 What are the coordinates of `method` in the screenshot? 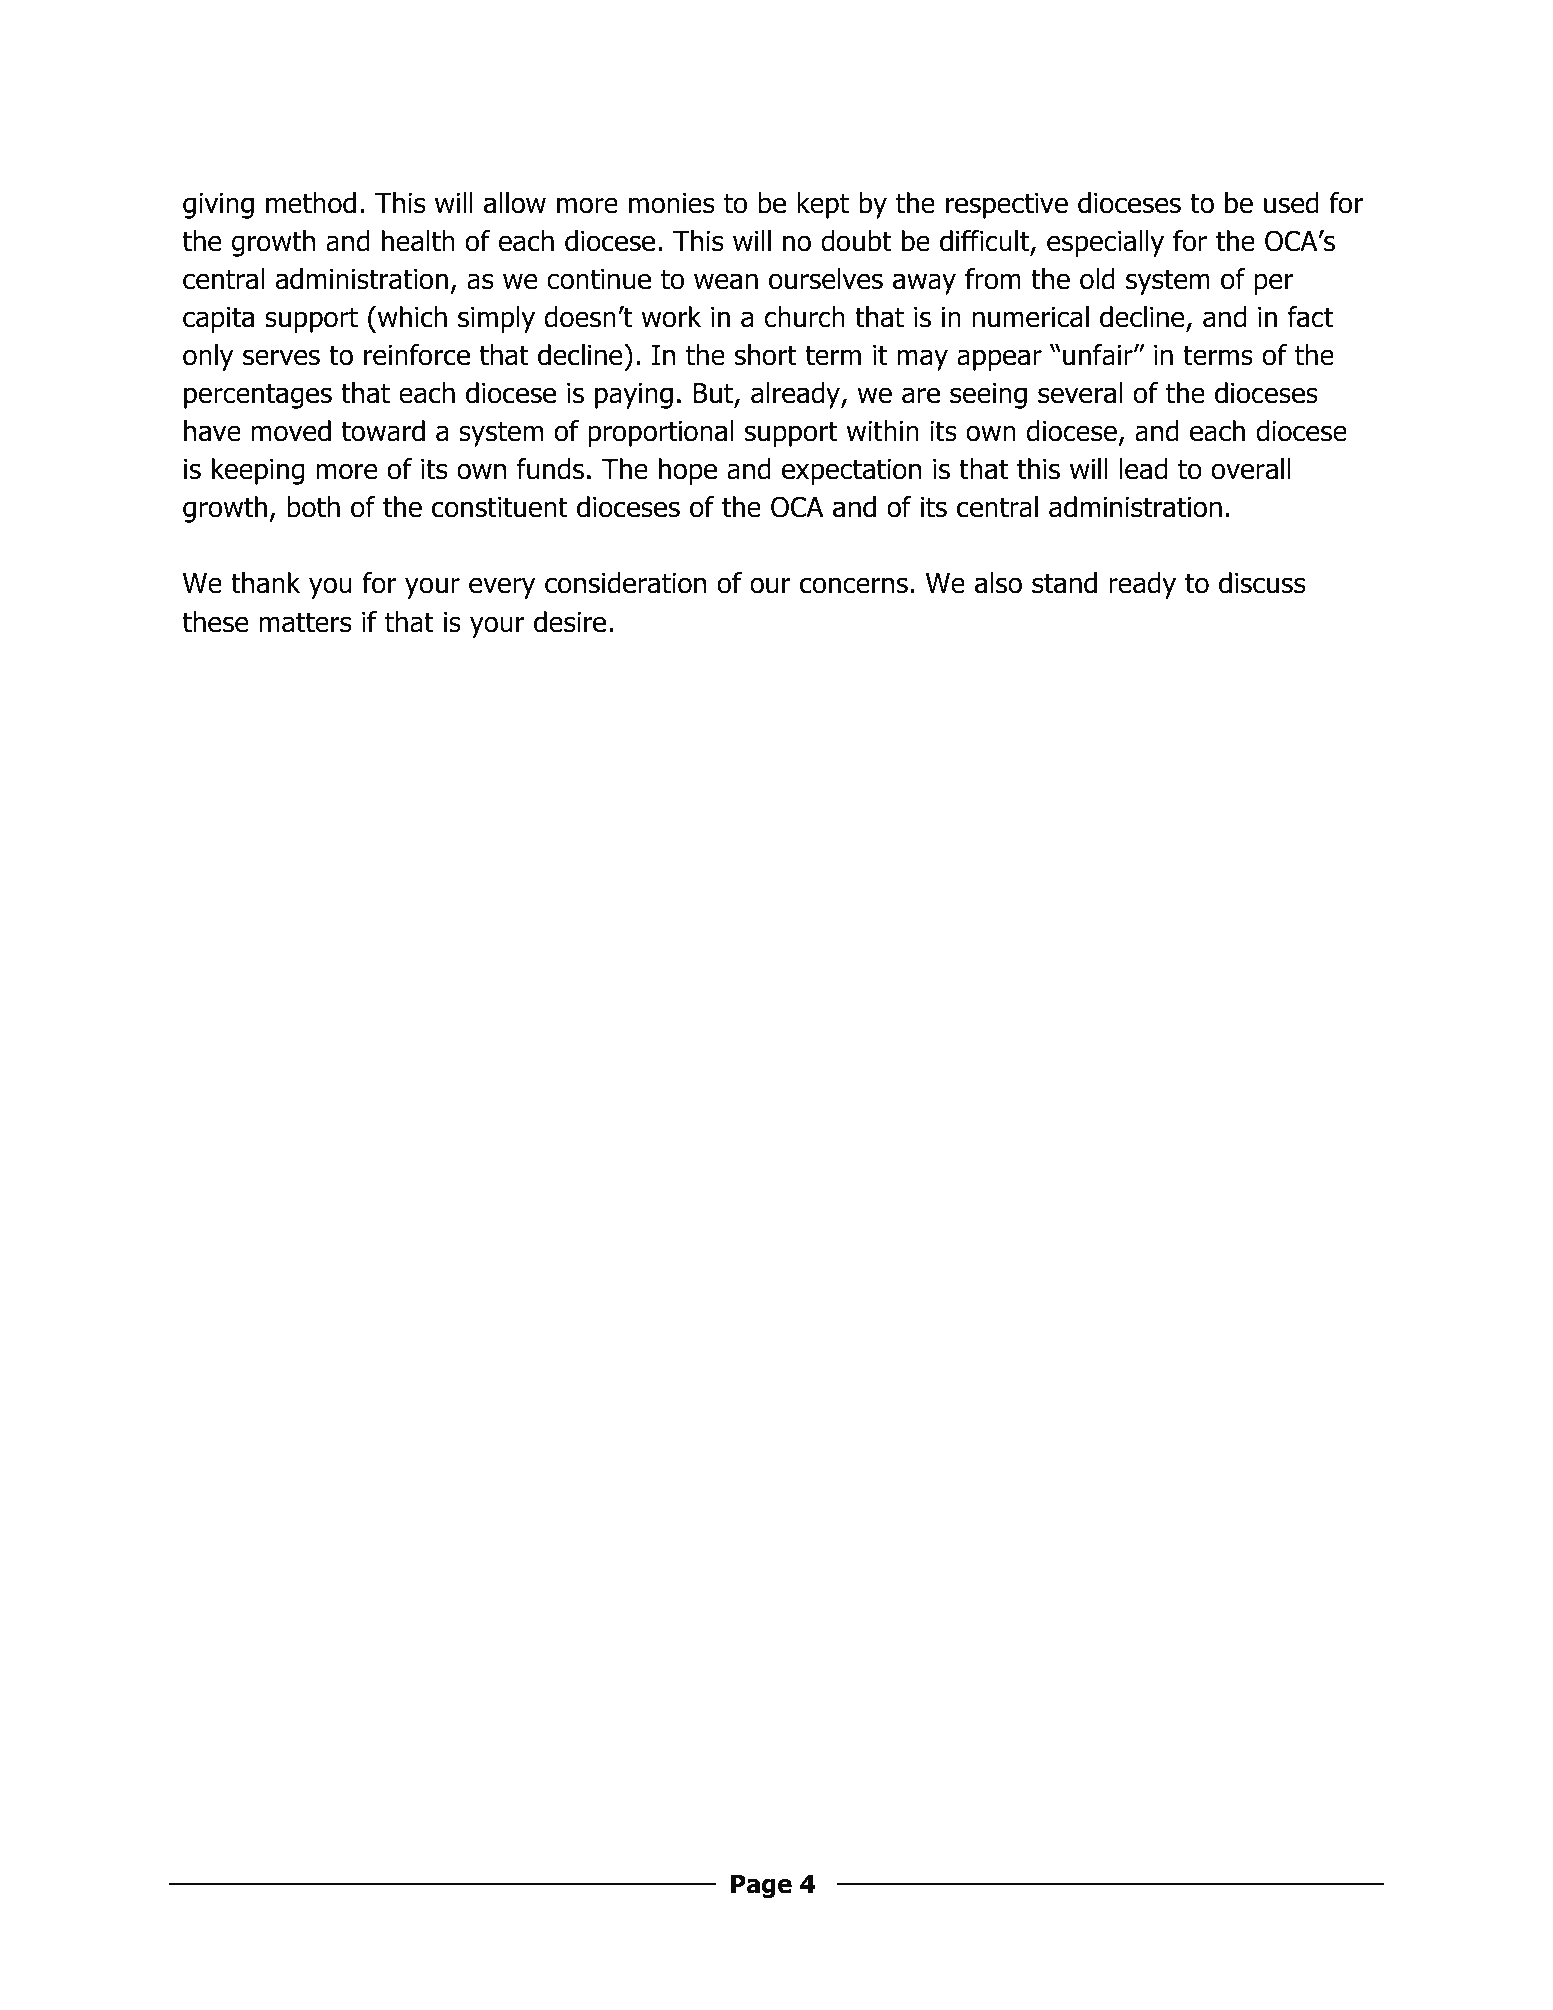 It's located at (311, 203).
